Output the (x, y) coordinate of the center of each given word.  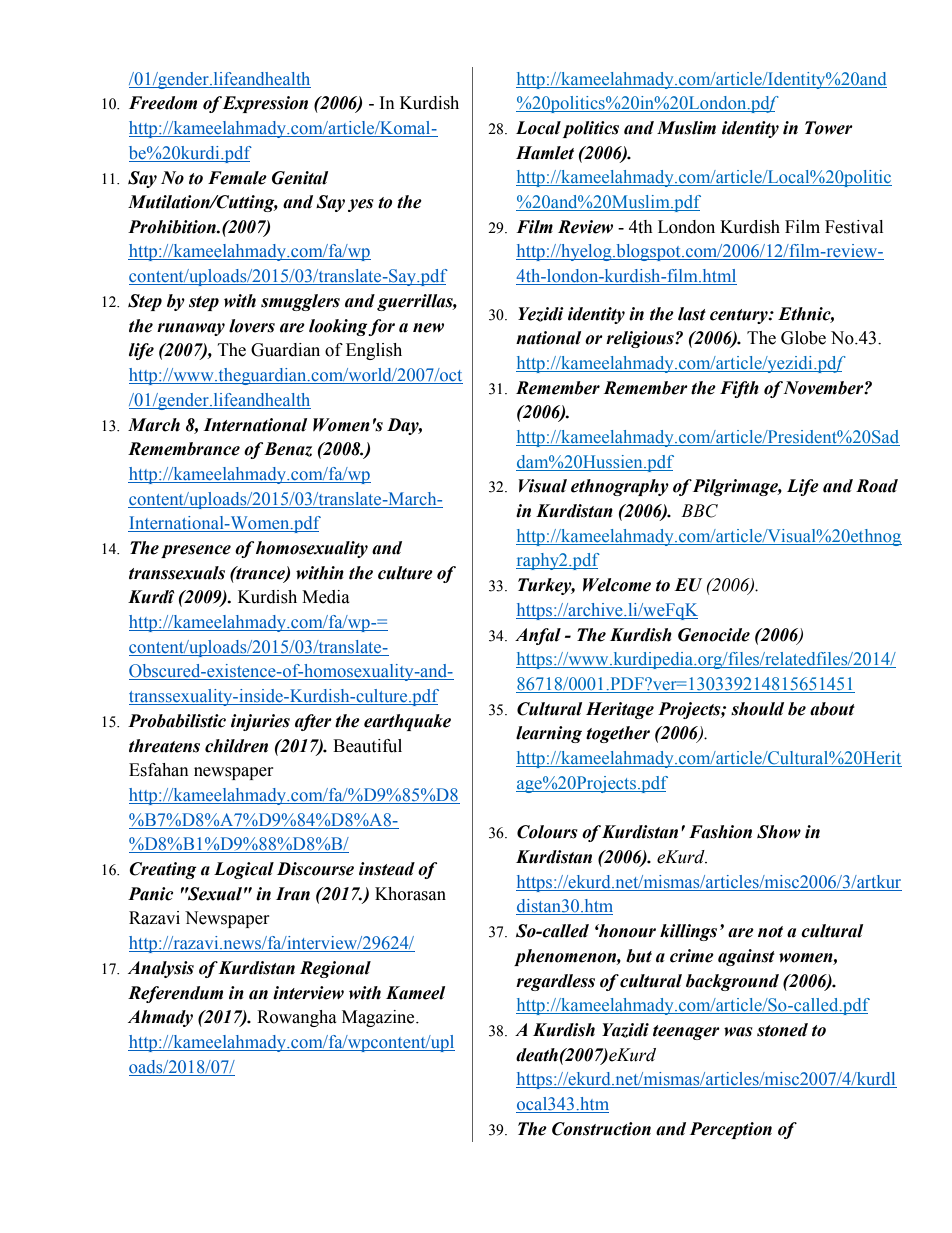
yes (361, 205)
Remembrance (184, 449)
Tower (829, 128)
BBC (699, 511)
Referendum (175, 994)
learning (549, 734)
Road (877, 486)
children (236, 746)
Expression (265, 104)
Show (779, 832)
